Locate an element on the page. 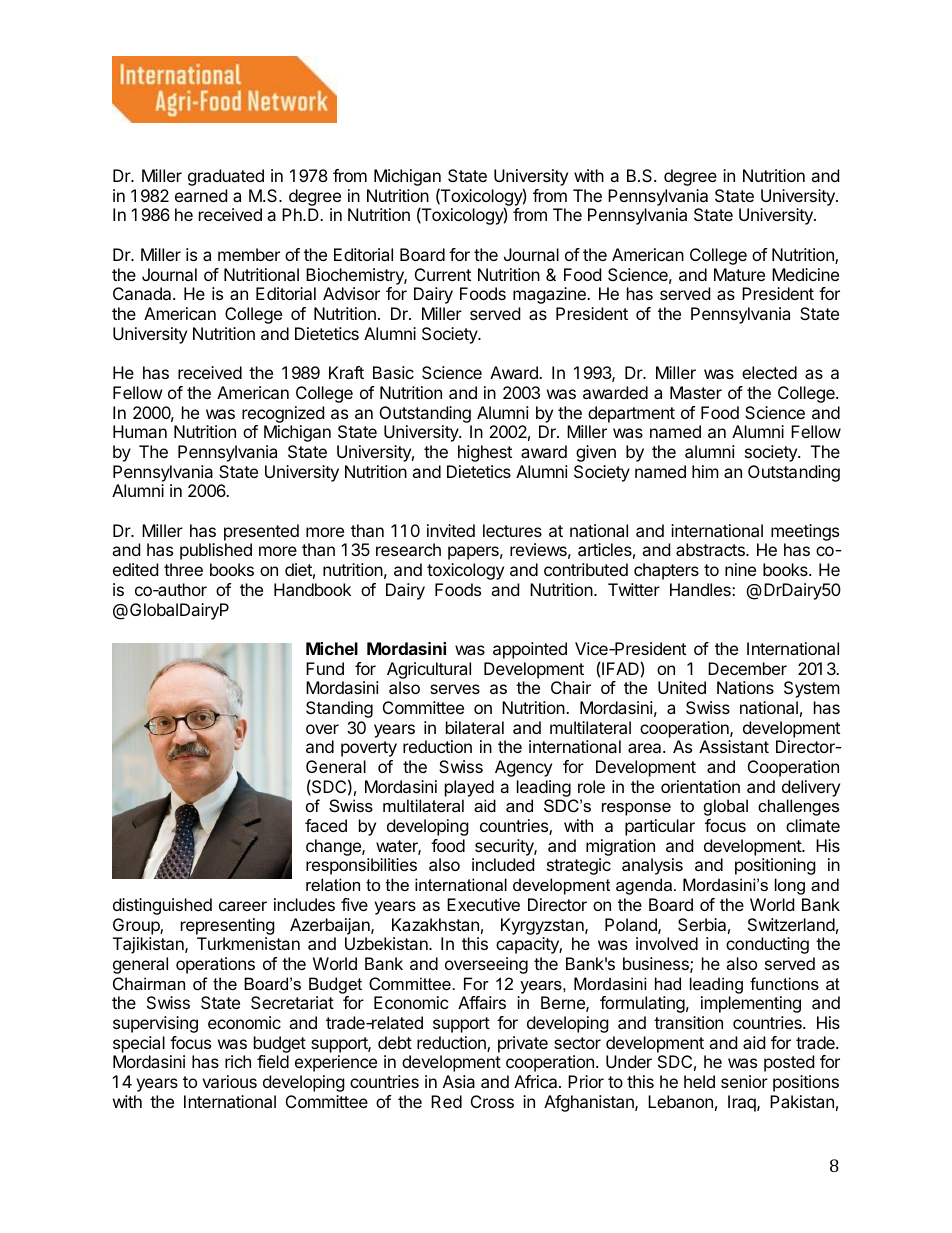  December is located at coordinates (747, 668).
